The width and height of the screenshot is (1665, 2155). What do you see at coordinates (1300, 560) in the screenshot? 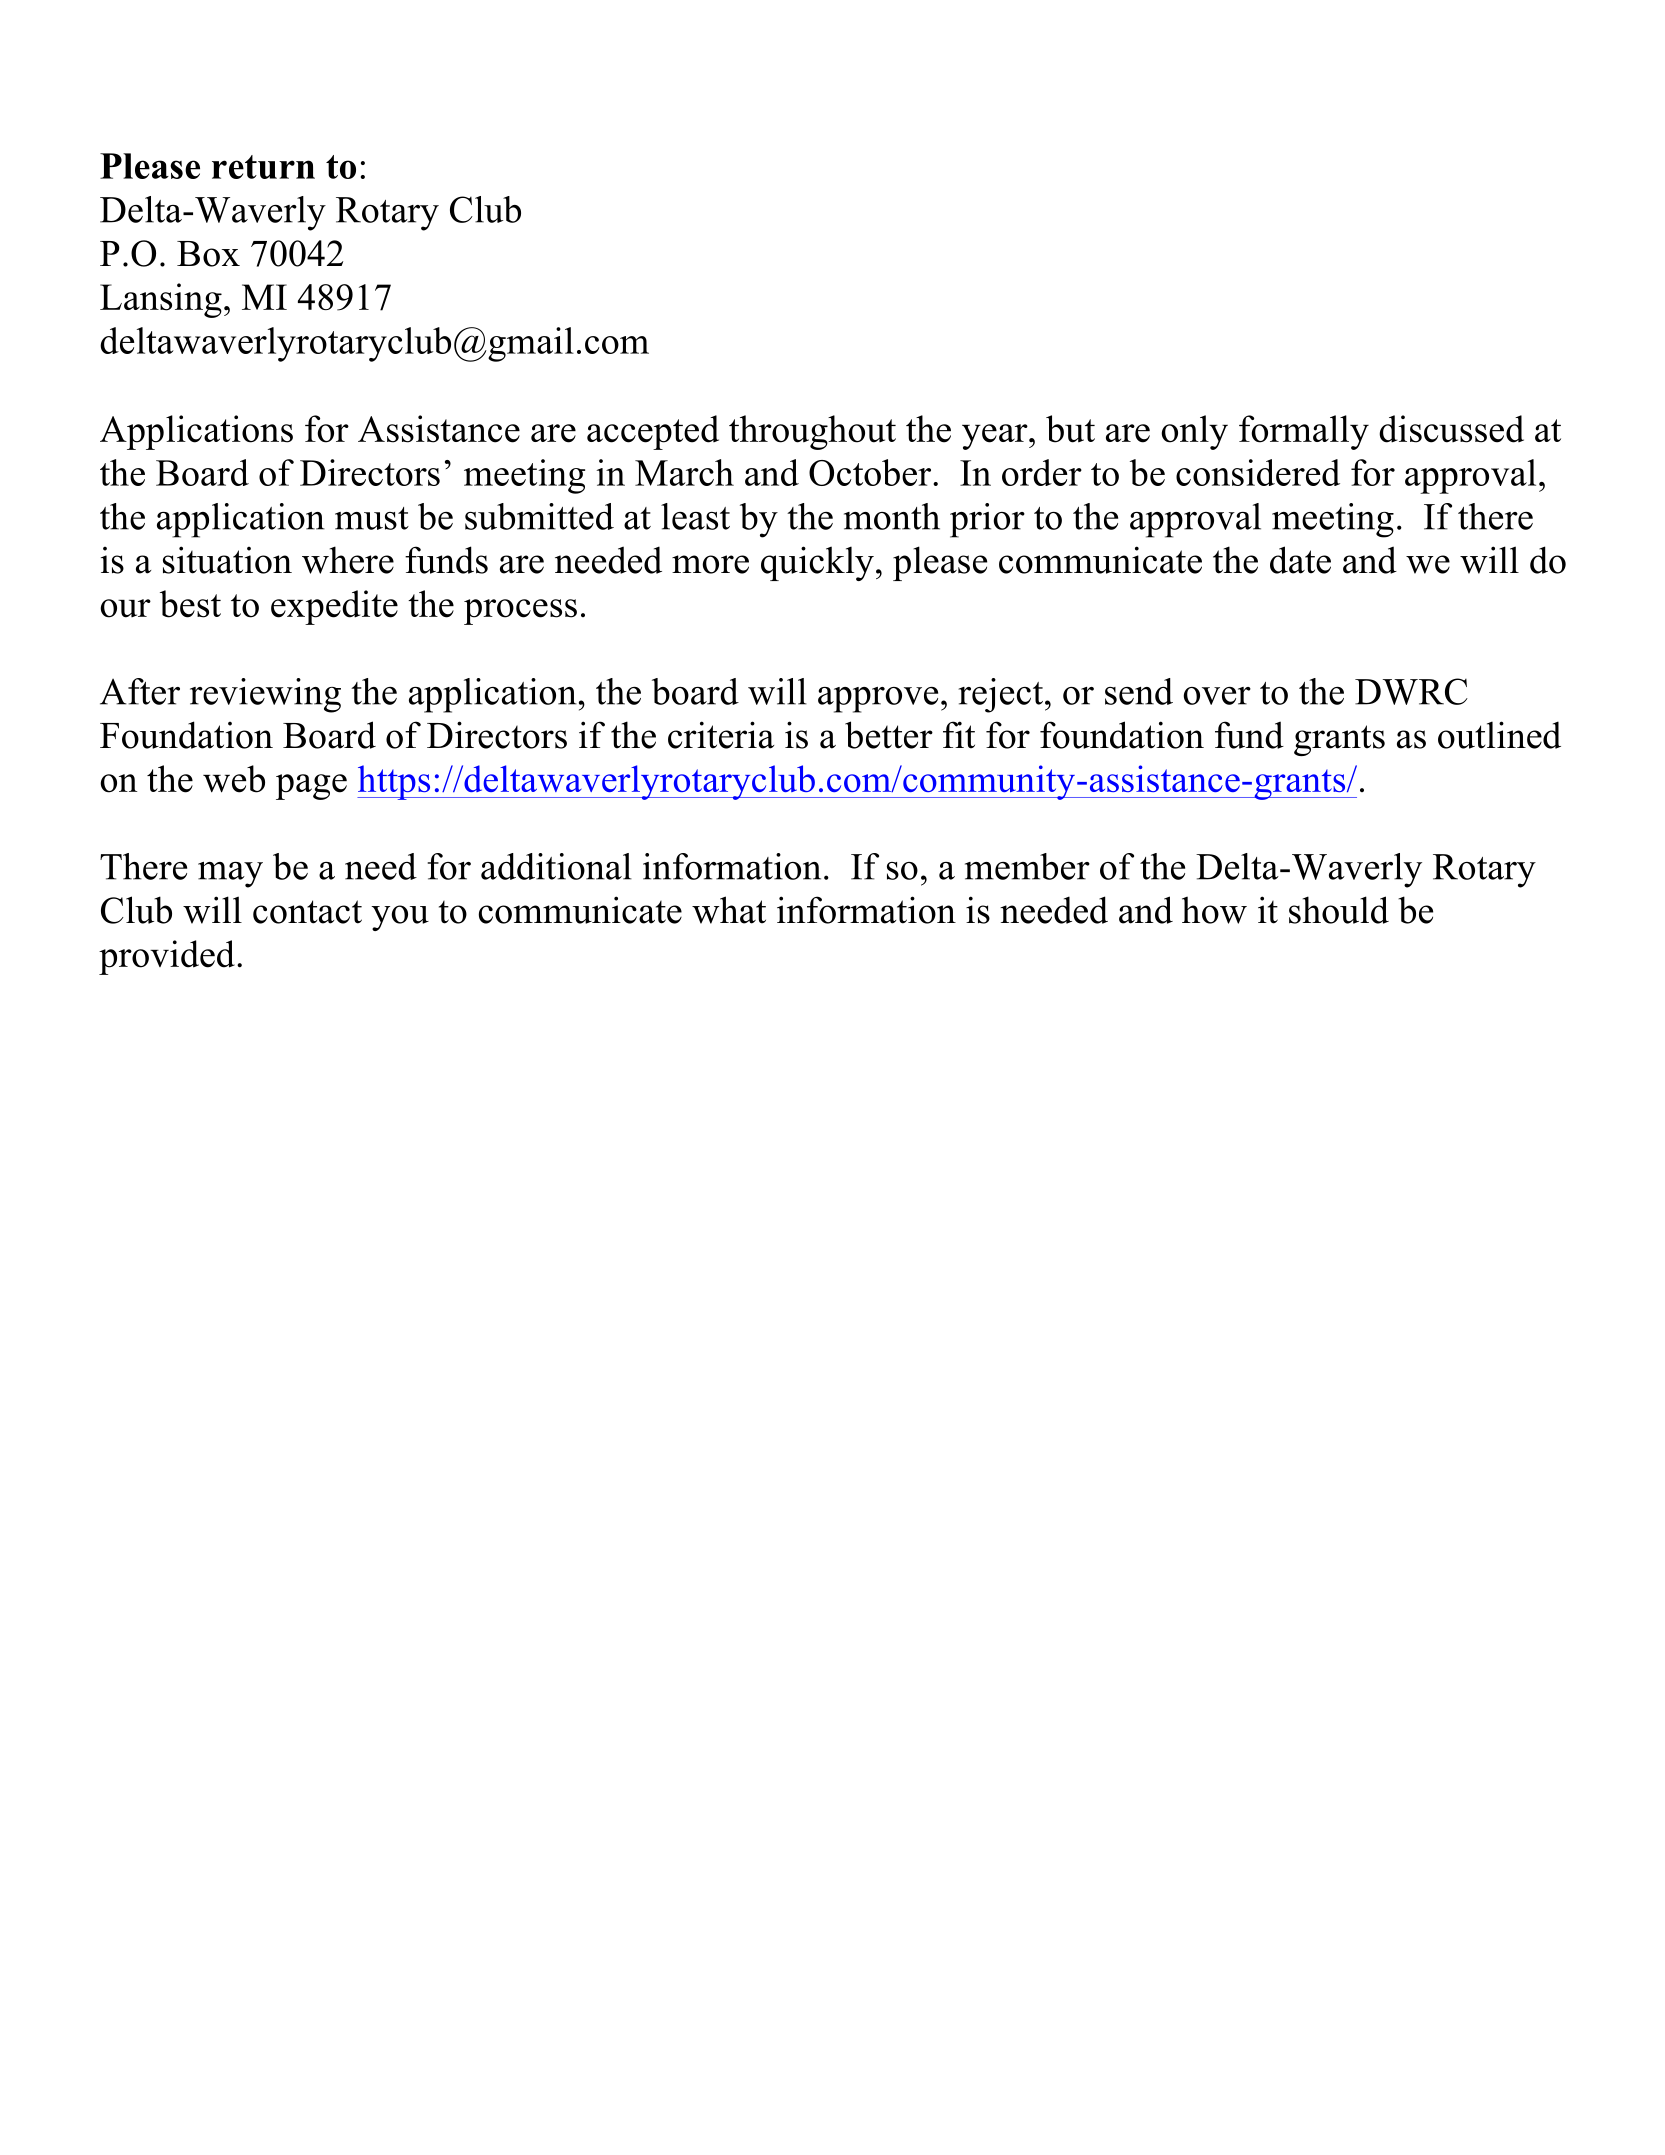
I see `date` at bounding box center [1300, 560].
